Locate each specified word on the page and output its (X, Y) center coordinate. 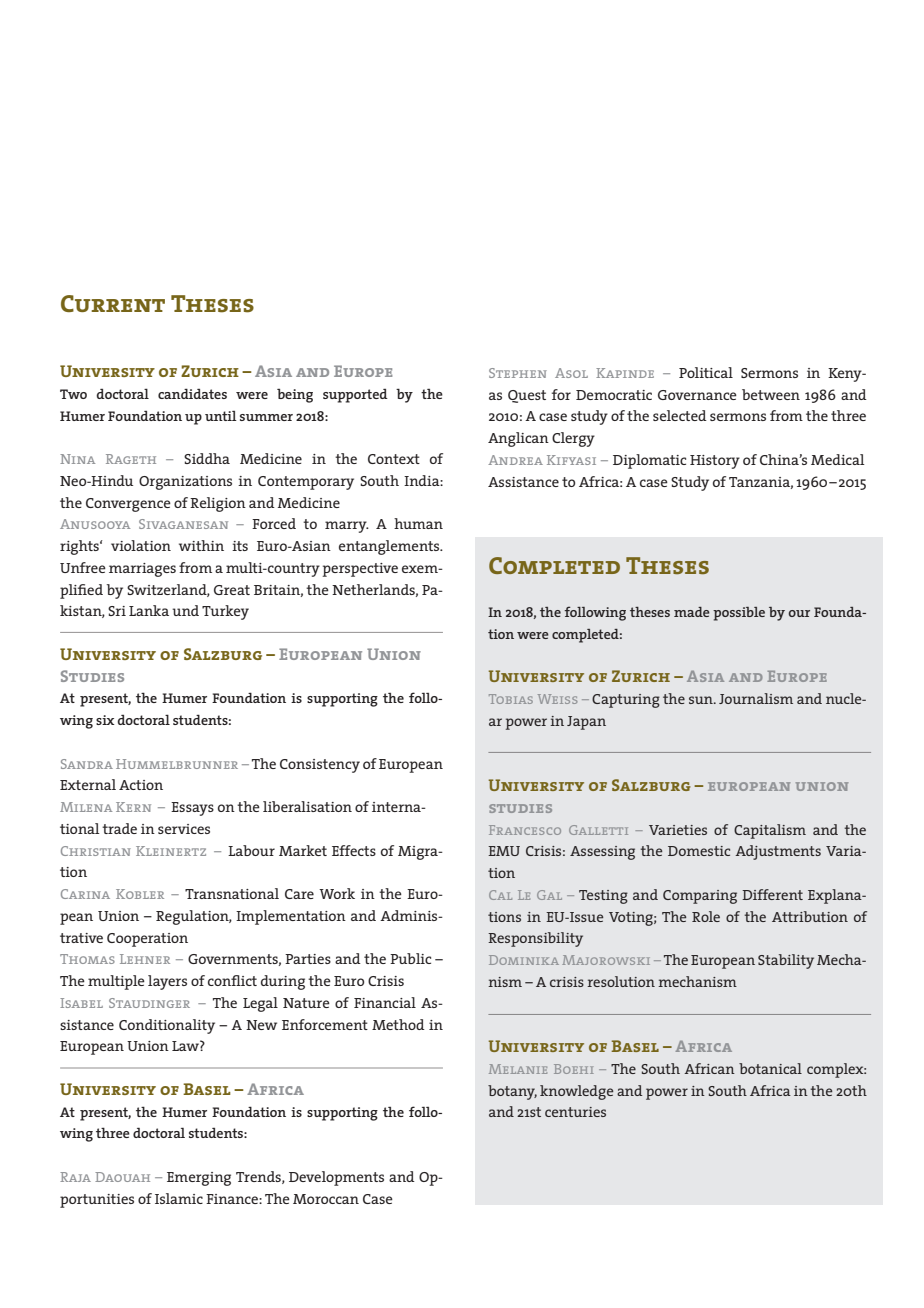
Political (706, 372)
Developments (336, 1178)
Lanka (149, 610)
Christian (96, 851)
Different (772, 894)
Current (113, 303)
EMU (504, 851)
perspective (360, 570)
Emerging (199, 1179)
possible (739, 614)
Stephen (518, 373)
